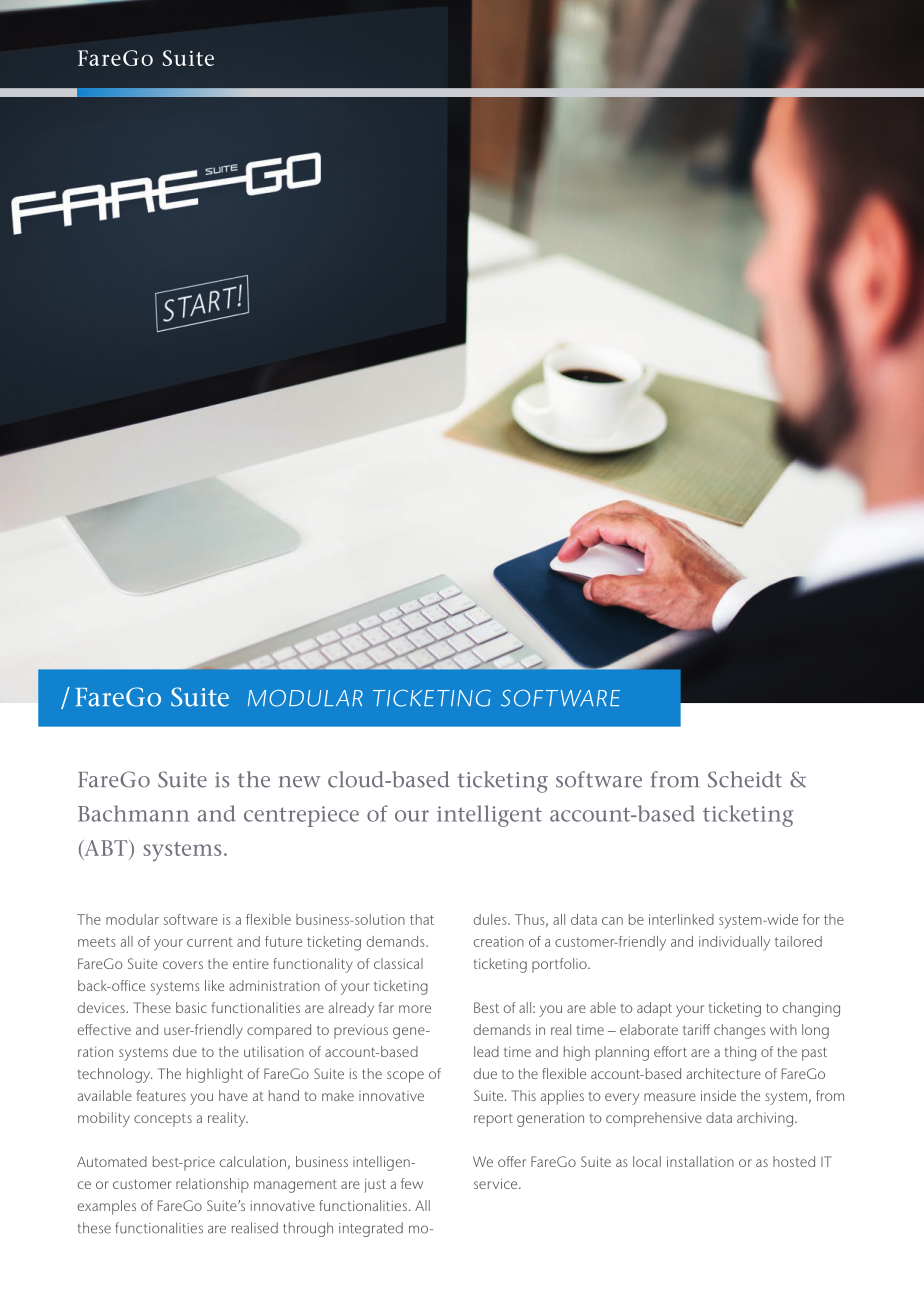  Describe the element at coordinates (133, 813) in the screenshot. I see `Bachmann` at that location.
